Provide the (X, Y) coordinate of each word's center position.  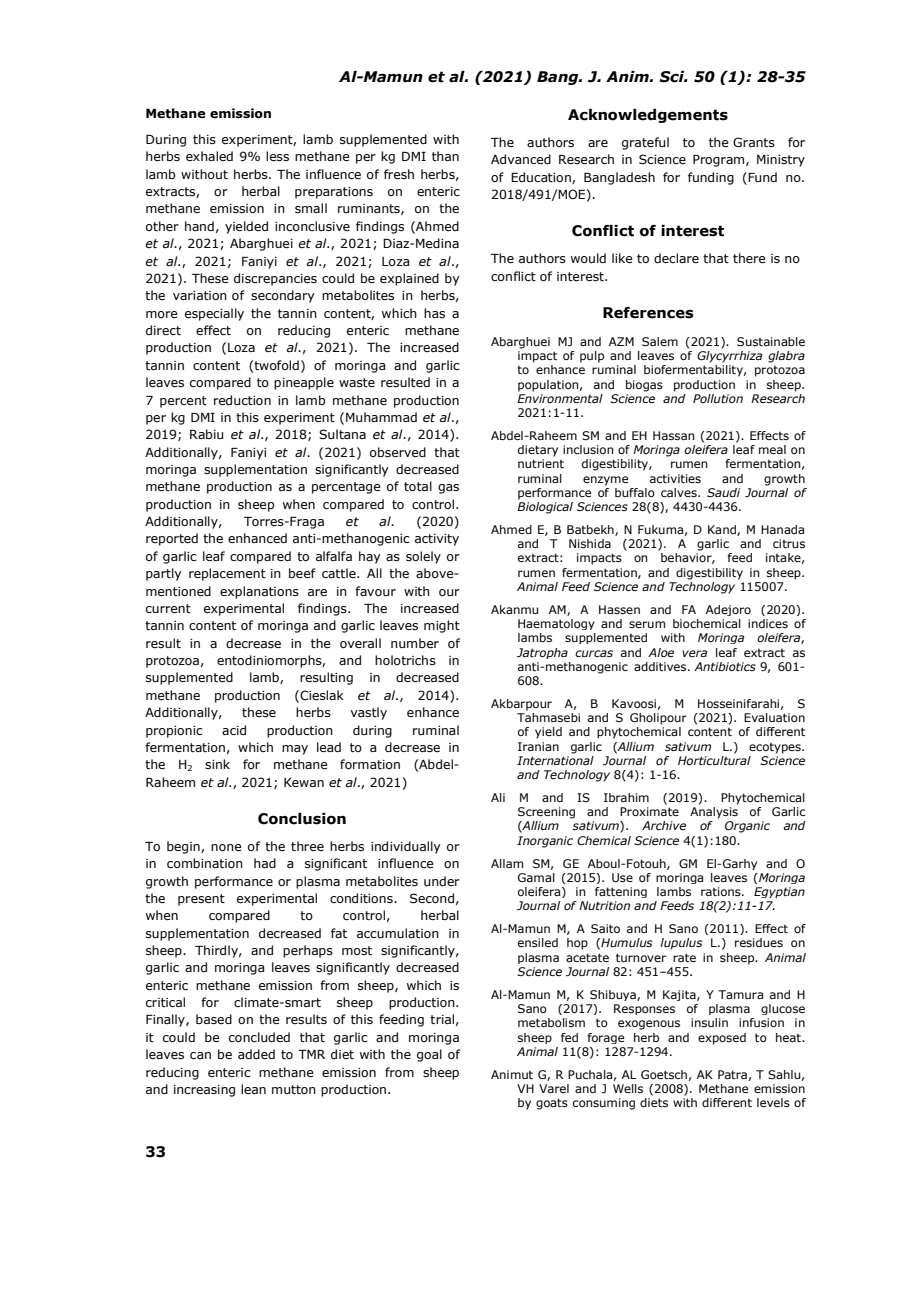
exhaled (209, 156)
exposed (722, 1039)
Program (720, 161)
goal (429, 1055)
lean (253, 1089)
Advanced (521, 159)
